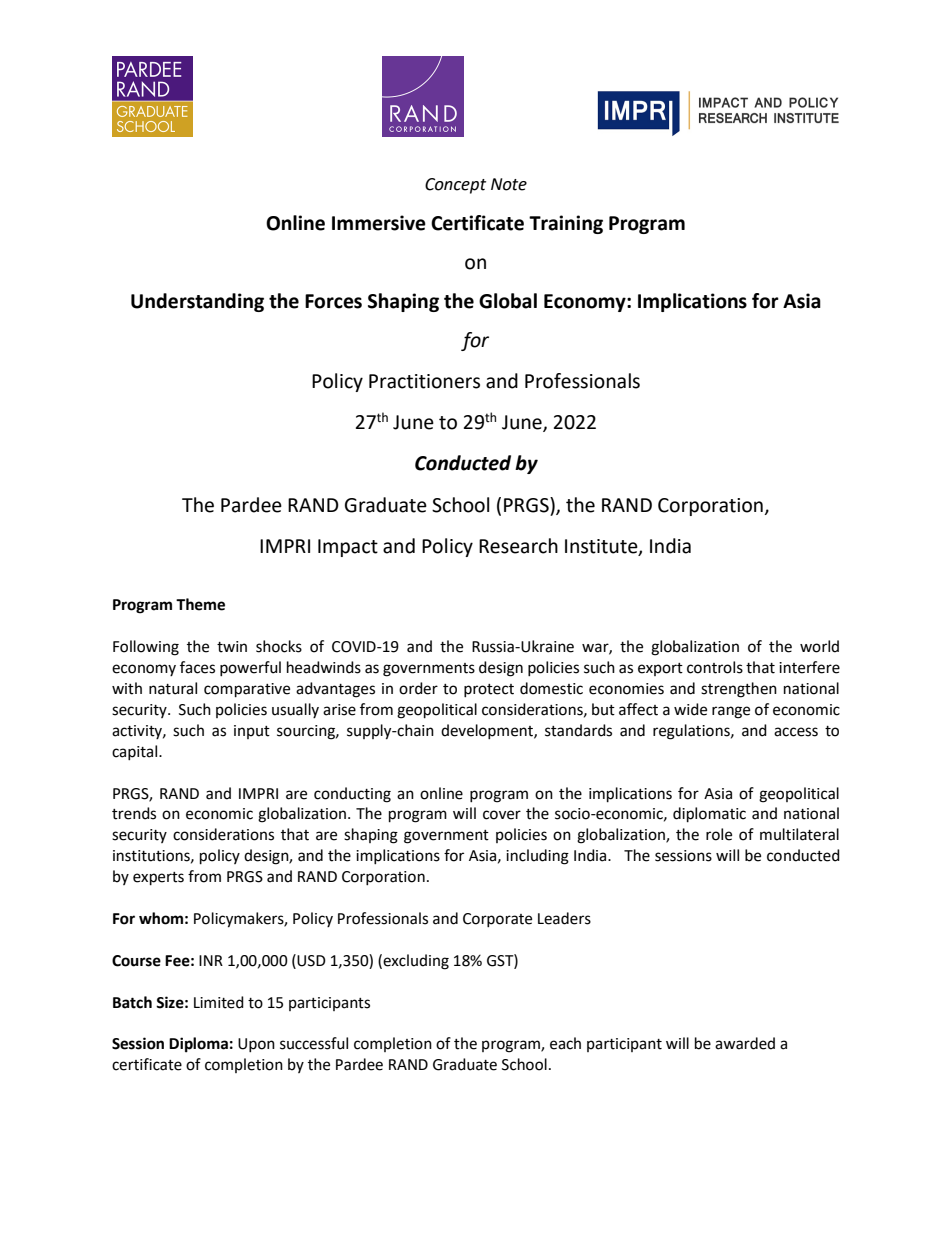  Describe the element at coordinates (518, 546) in the screenshot. I see `Research` at that location.
